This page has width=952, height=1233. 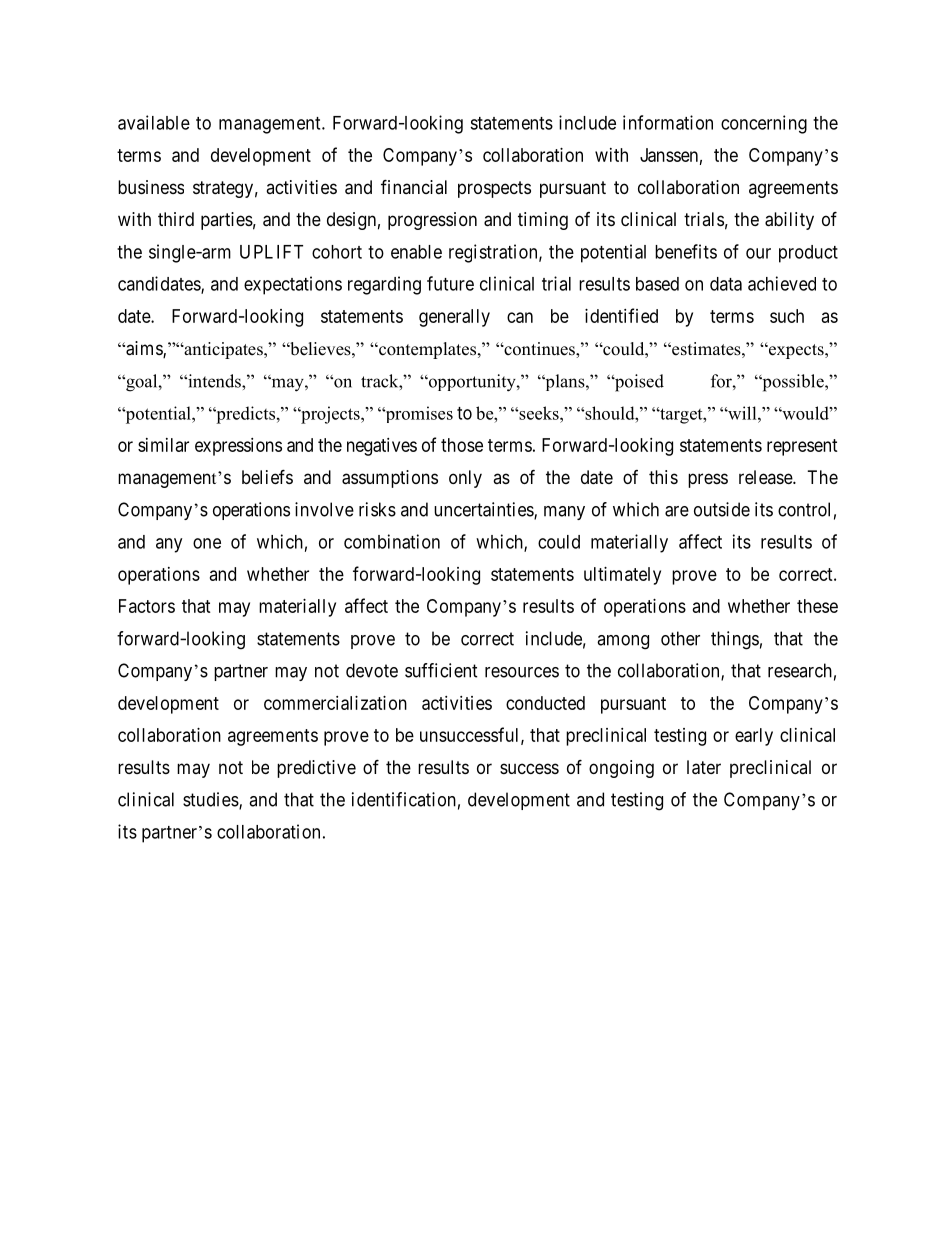 What do you see at coordinates (722, 509) in the page?
I see `outside` at bounding box center [722, 509].
